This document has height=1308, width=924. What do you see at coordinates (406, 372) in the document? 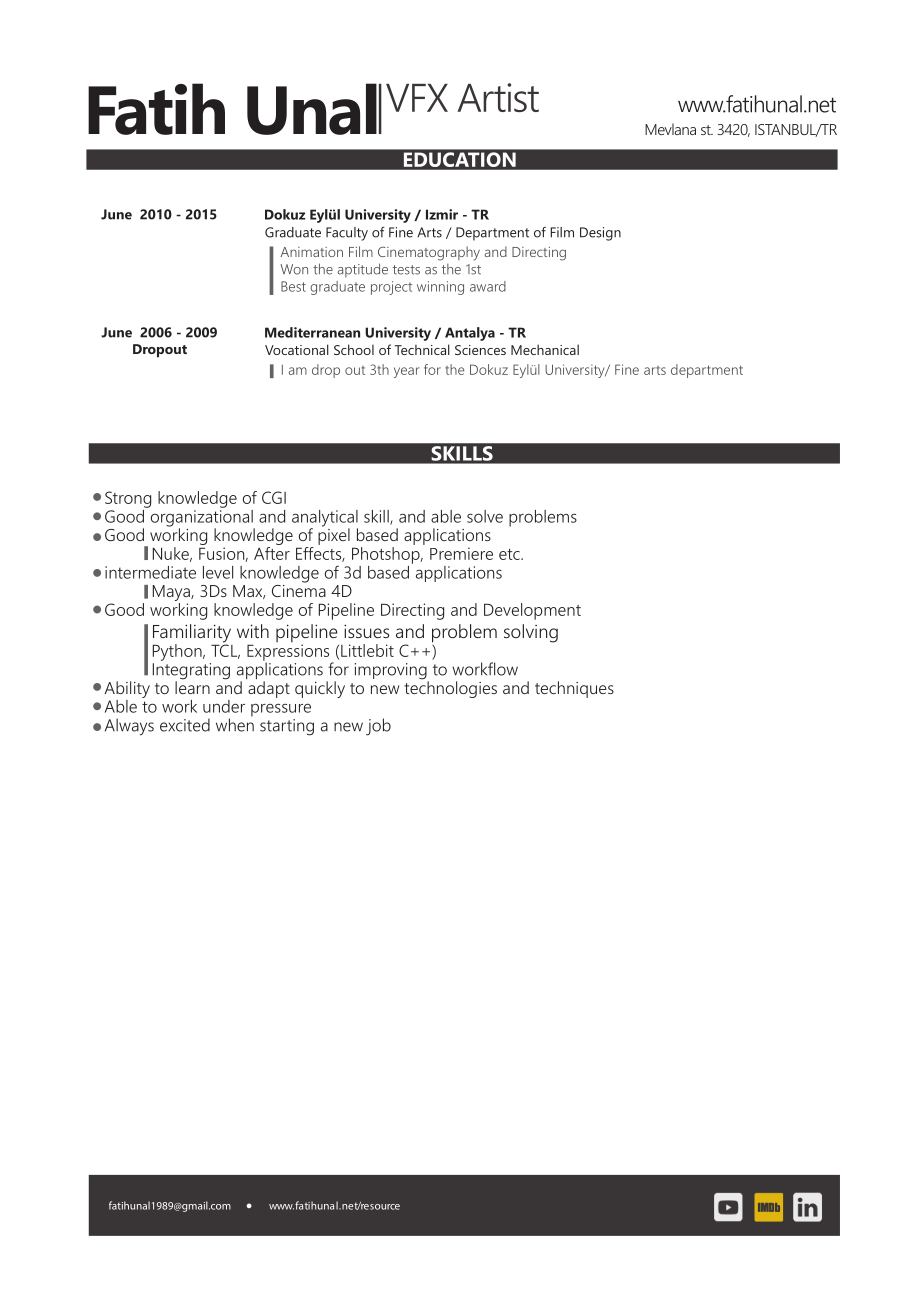
I see `year` at bounding box center [406, 372].
